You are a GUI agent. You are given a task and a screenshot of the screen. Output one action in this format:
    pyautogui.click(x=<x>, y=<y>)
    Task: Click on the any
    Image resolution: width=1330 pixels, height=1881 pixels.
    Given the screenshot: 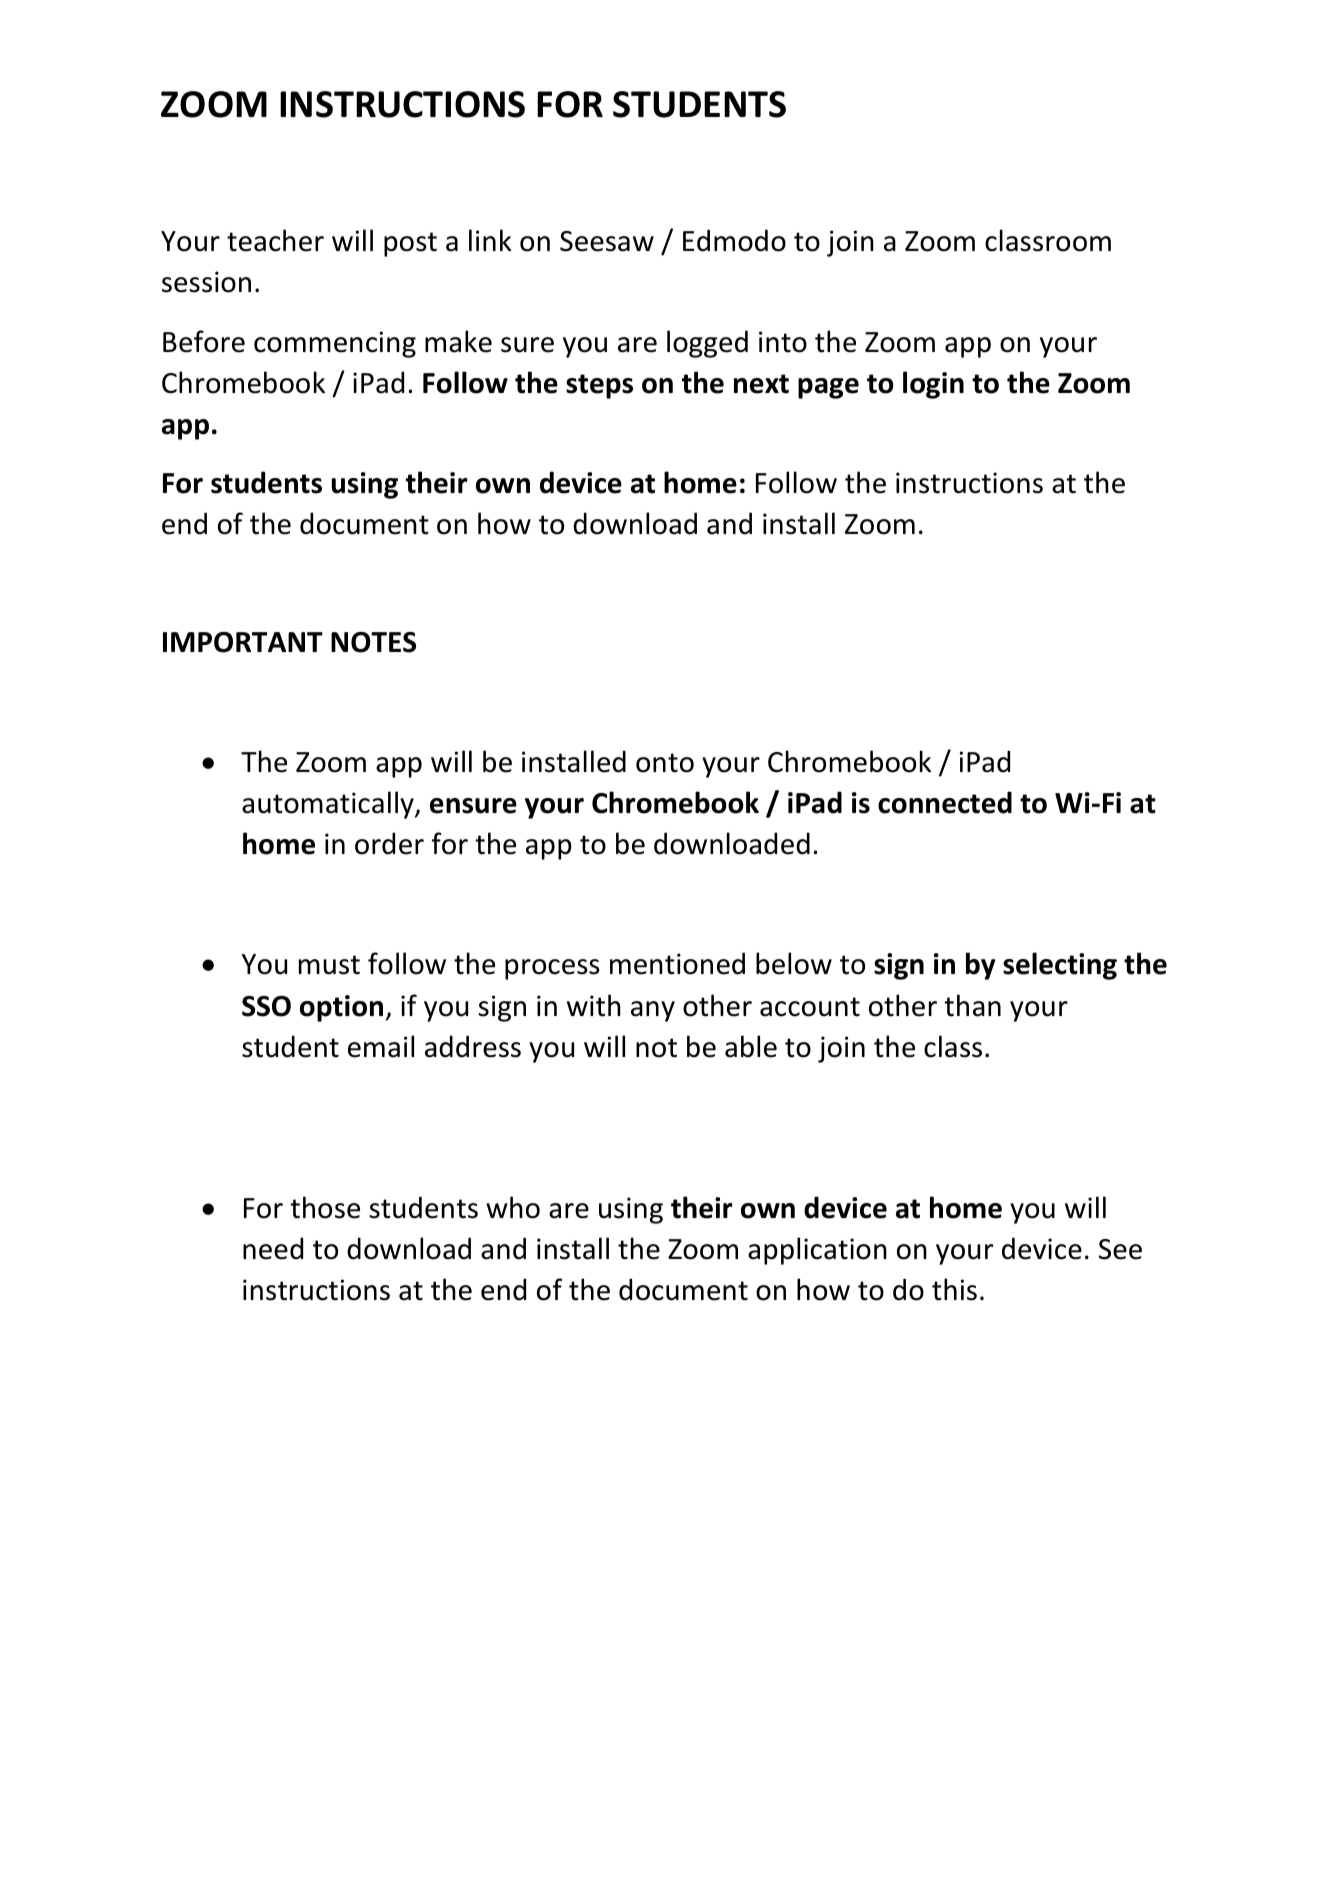 What is the action you would take?
    pyautogui.click(x=653, y=1011)
